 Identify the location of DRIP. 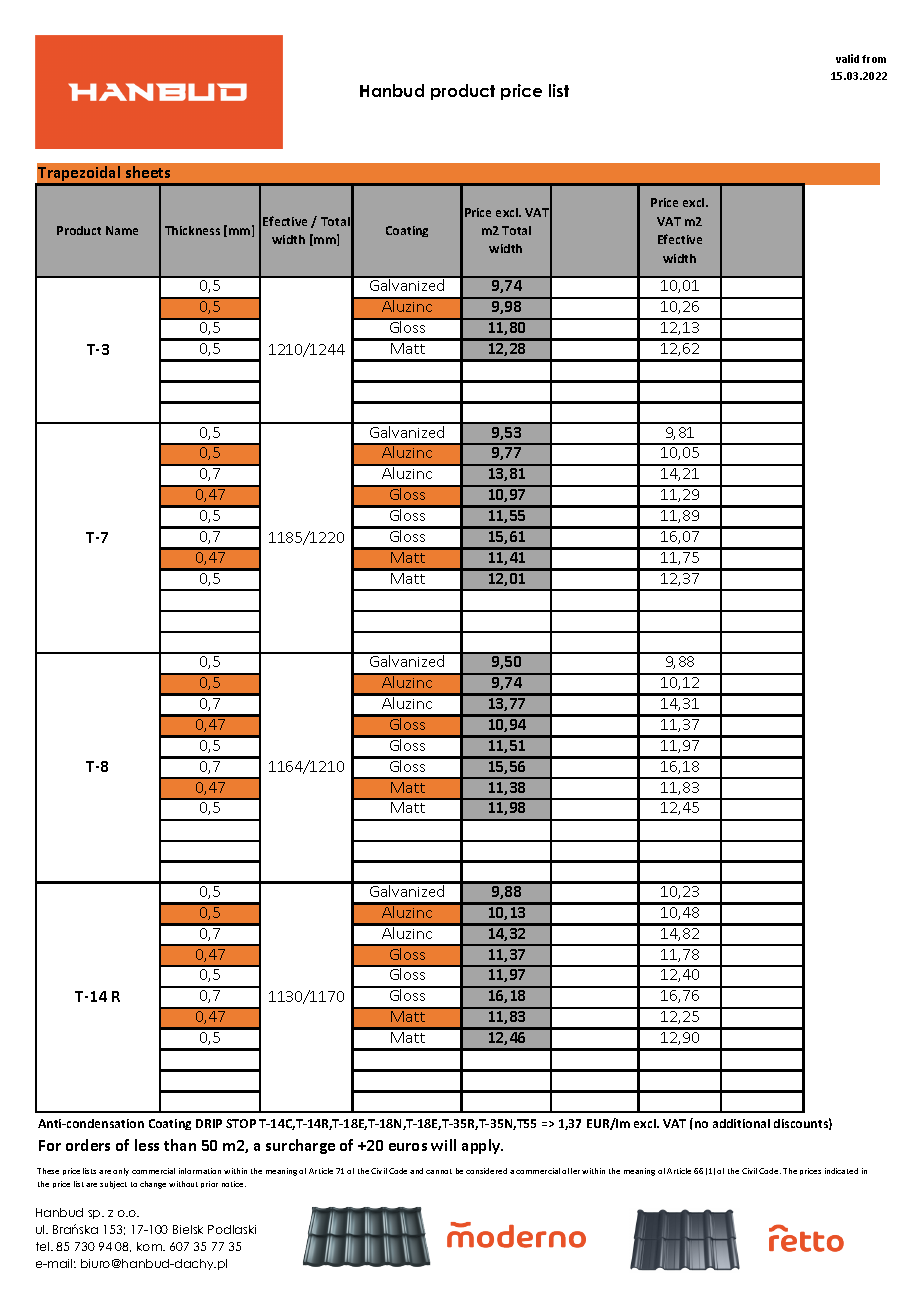
(209, 1123).
